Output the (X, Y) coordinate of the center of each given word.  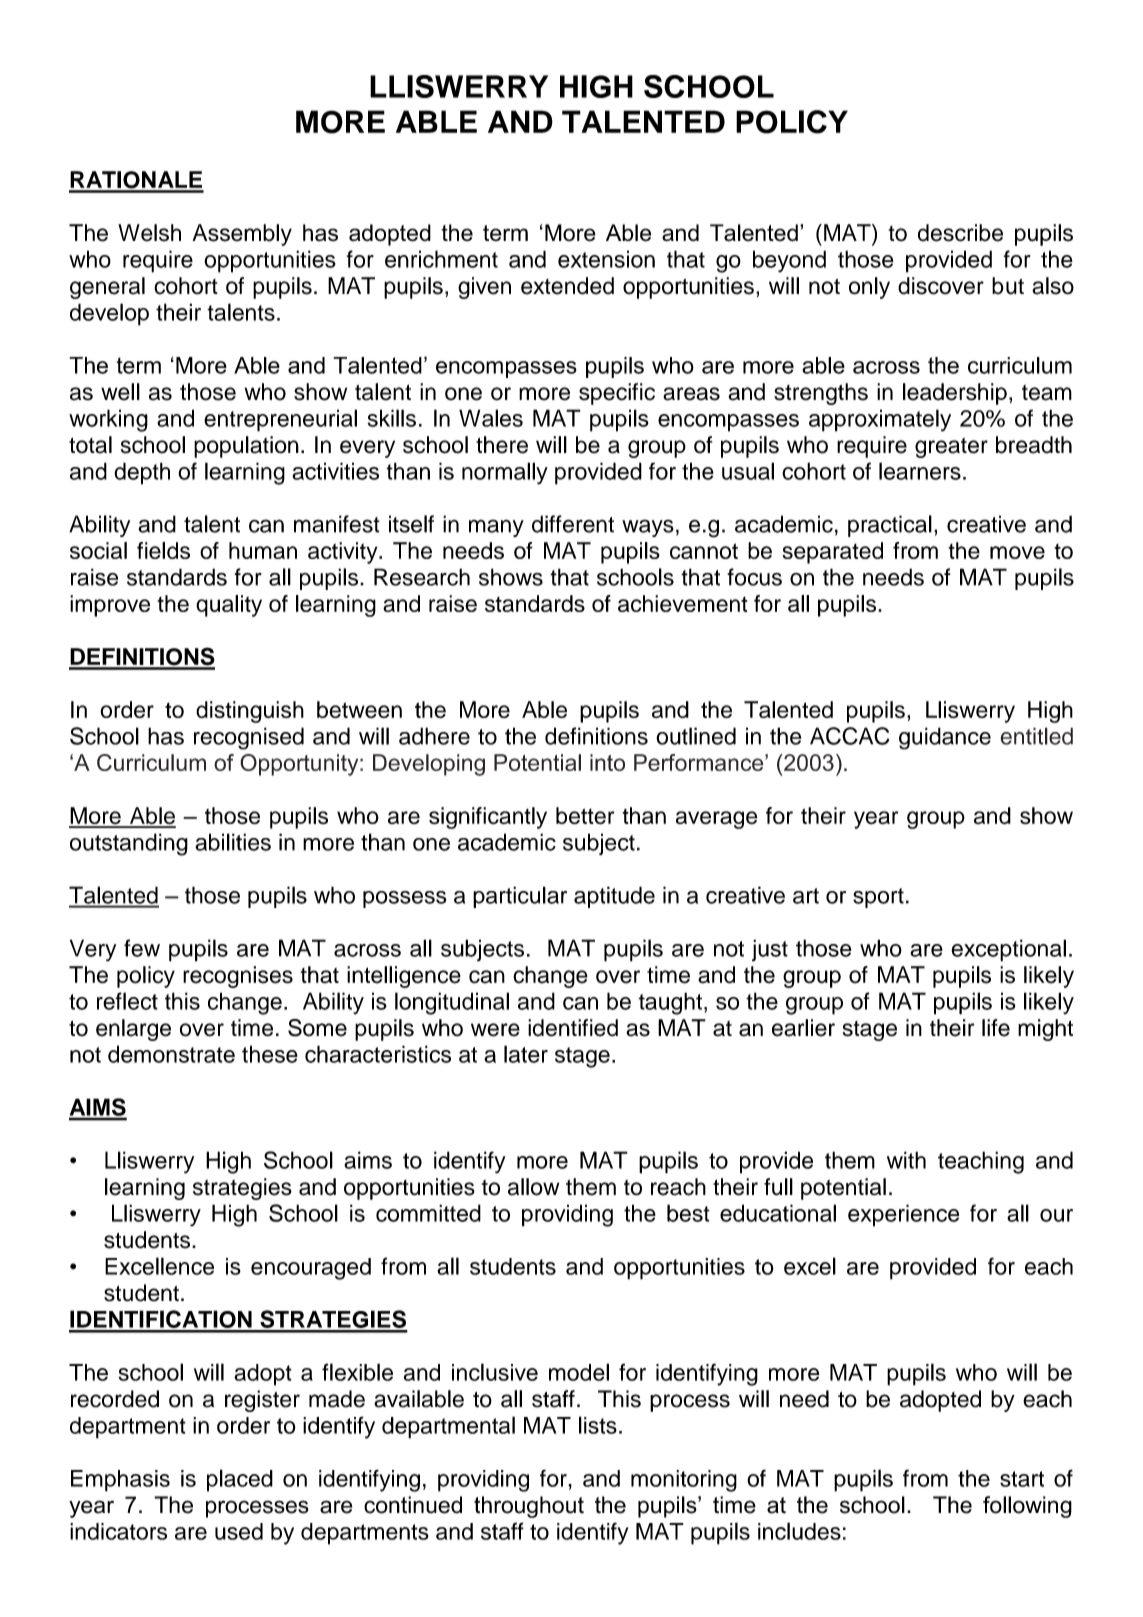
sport (878, 898)
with (906, 1160)
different (573, 524)
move (1017, 552)
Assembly (242, 235)
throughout (529, 1507)
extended (567, 286)
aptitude (614, 897)
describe (960, 233)
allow (533, 1187)
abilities (233, 842)
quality (229, 606)
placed (240, 1480)
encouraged (311, 1269)
